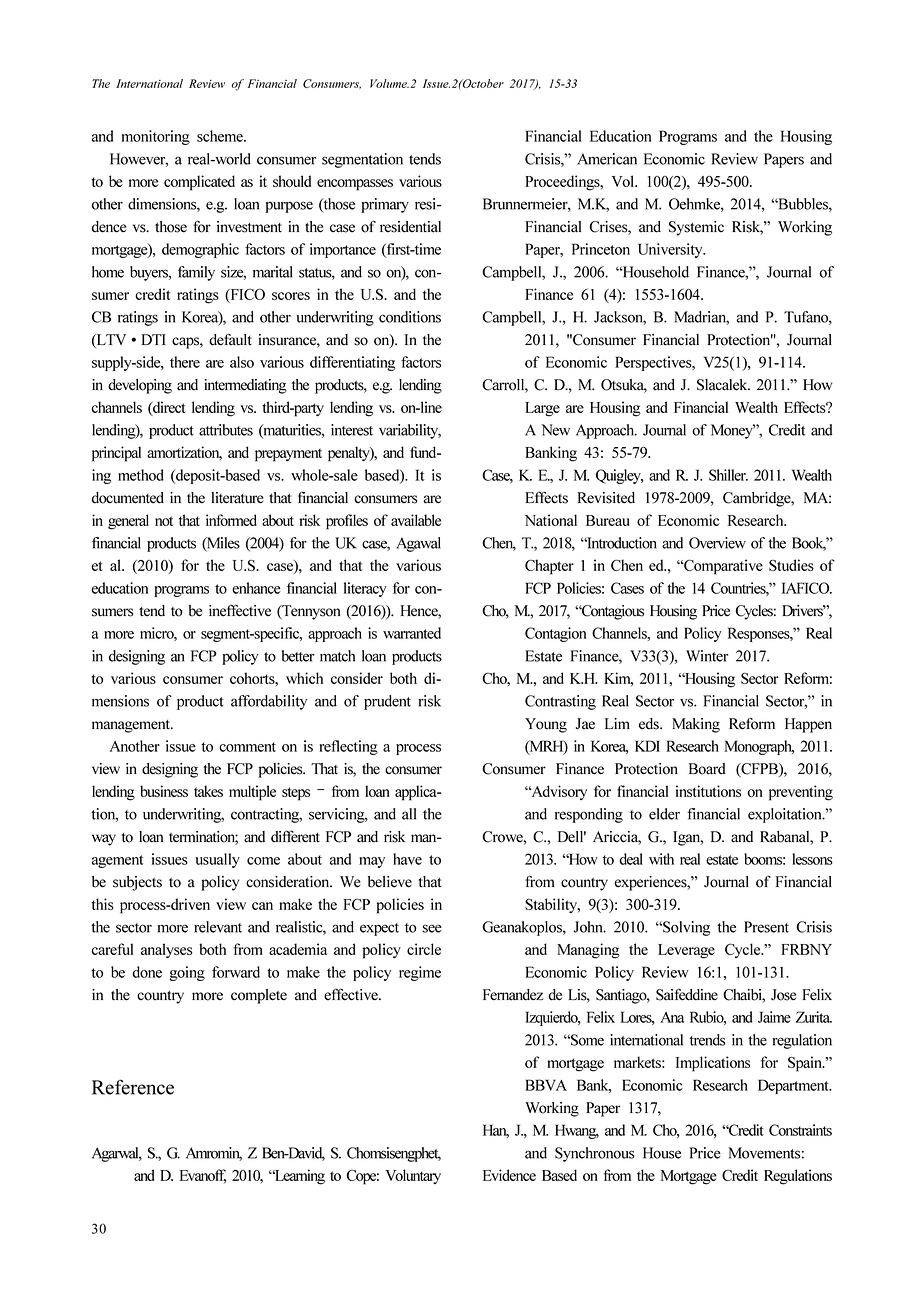  Describe the element at coordinates (208, 791) in the screenshot. I see `takes` at that location.
